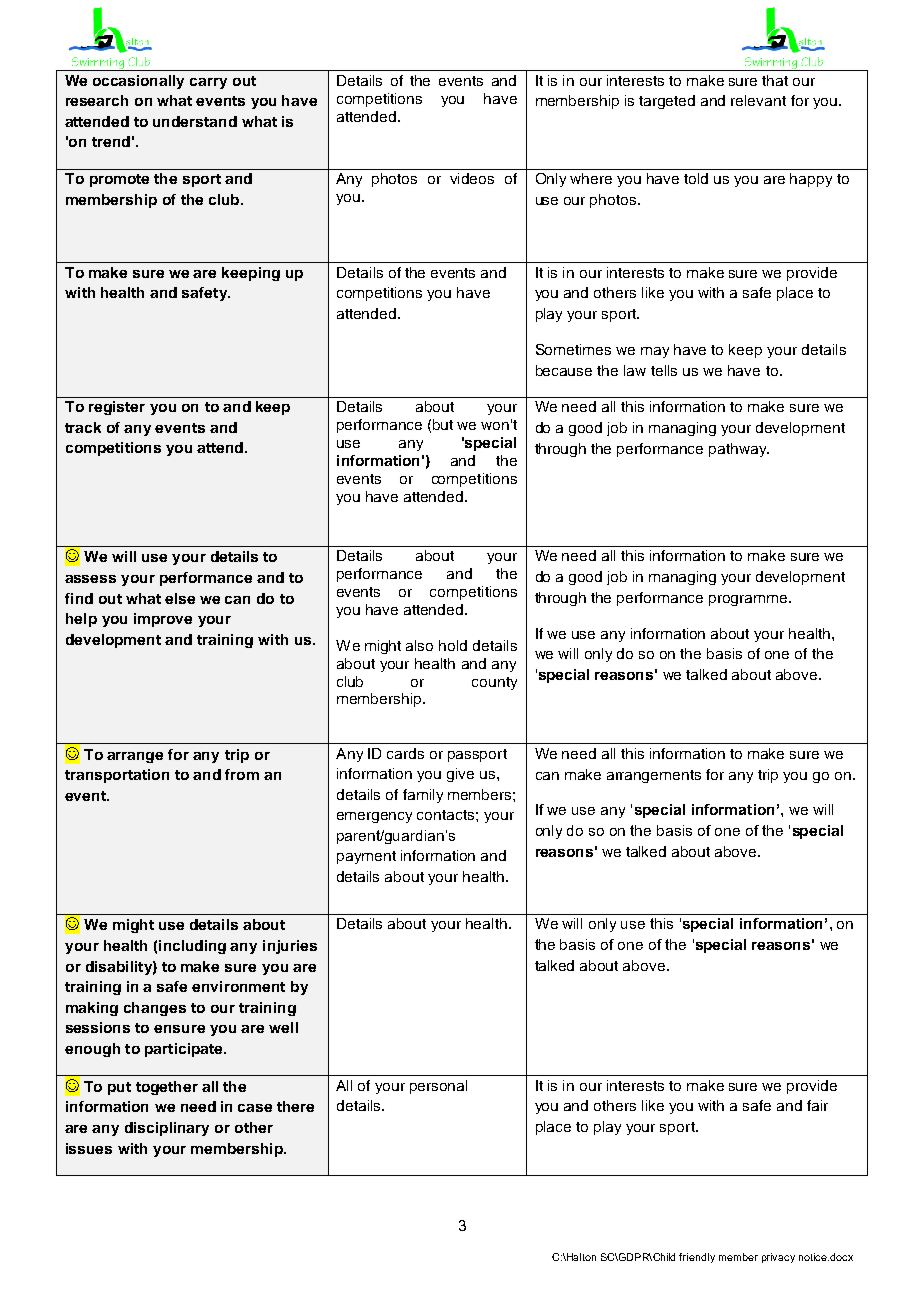 Image resolution: width=924 pixels, height=1308 pixels. I want to click on pathway, so click(739, 450).
